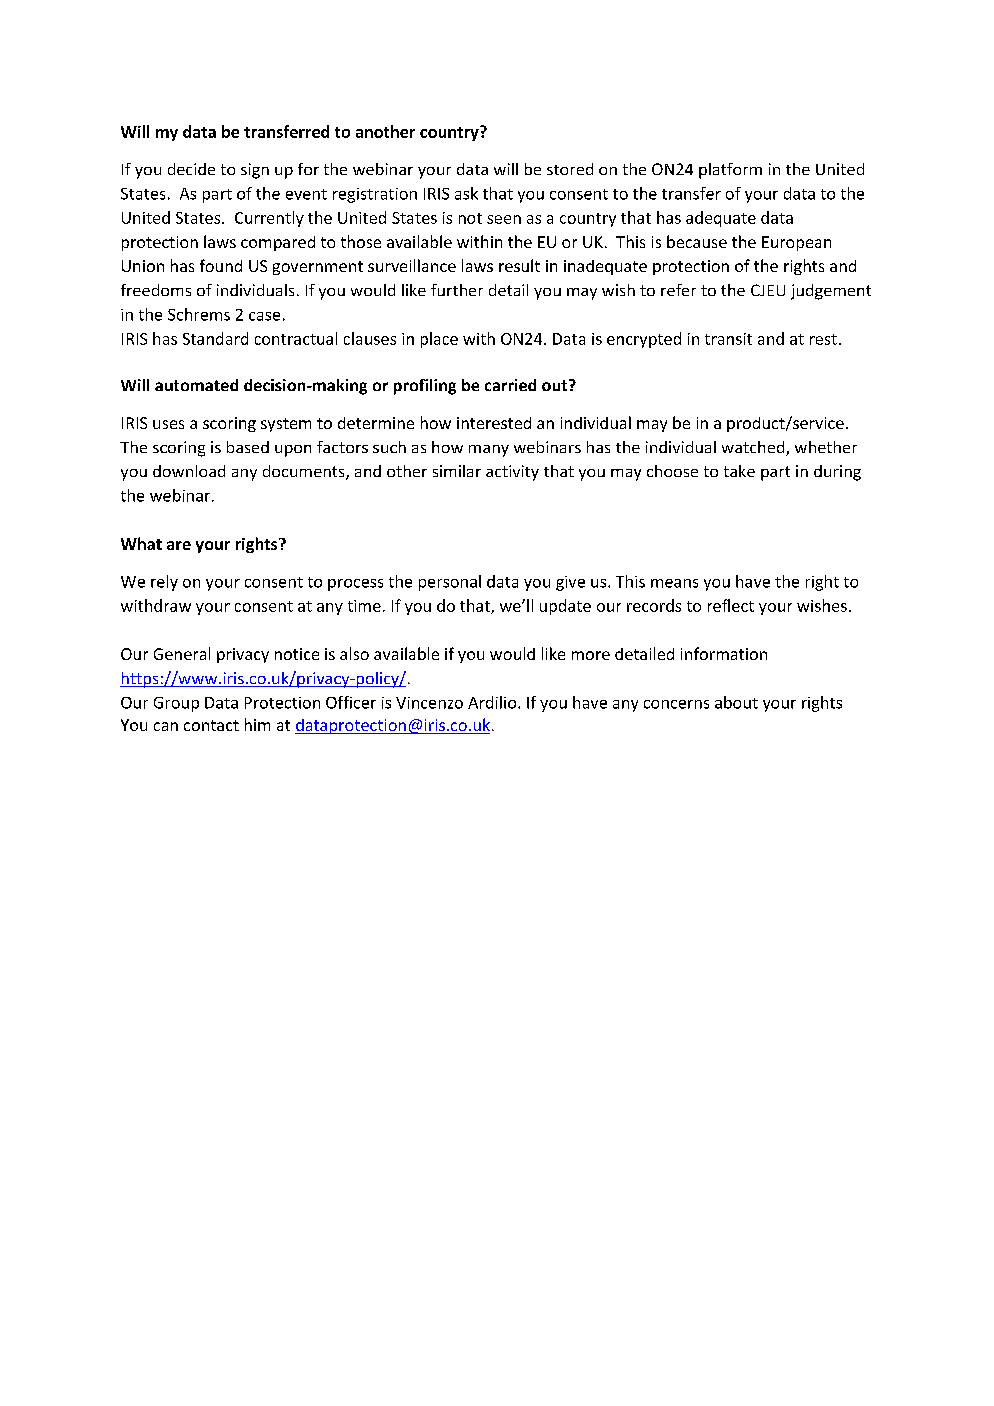 The image size is (994, 1406). Describe the element at coordinates (730, 171) in the document. I see `platform` at that location.
